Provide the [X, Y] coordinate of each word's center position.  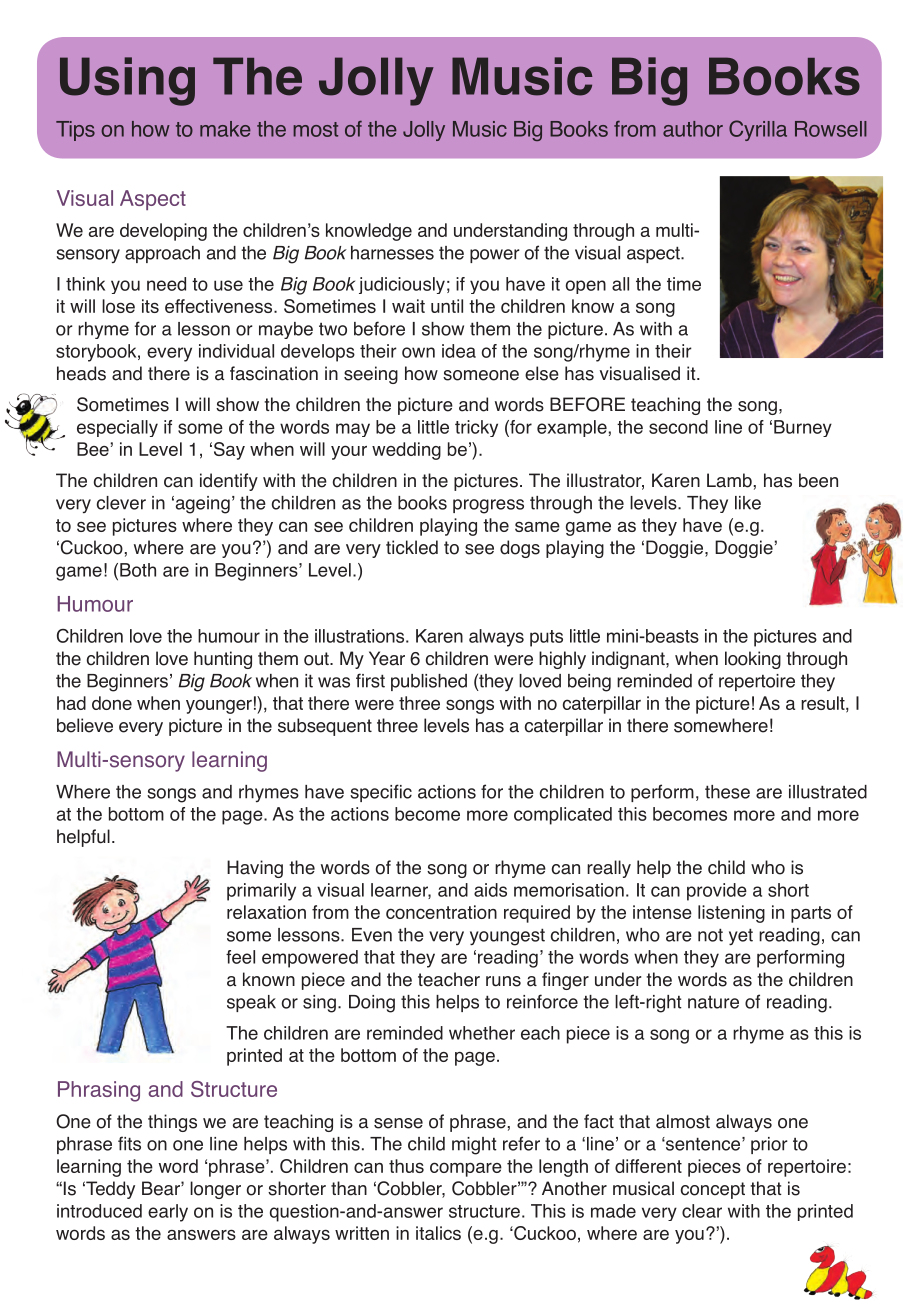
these [727, 792]
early [168, 1213]
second [678, 427]
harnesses [392, 253]
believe [85, 725]
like [748, 503]
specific [381, 793]
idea [459, 351]
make [225, 129]
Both [138, 570]
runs [503, 981]
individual [236, 351]
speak [251, 1003]
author [693, 129]
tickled [412, 547]
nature [713, 1002]
